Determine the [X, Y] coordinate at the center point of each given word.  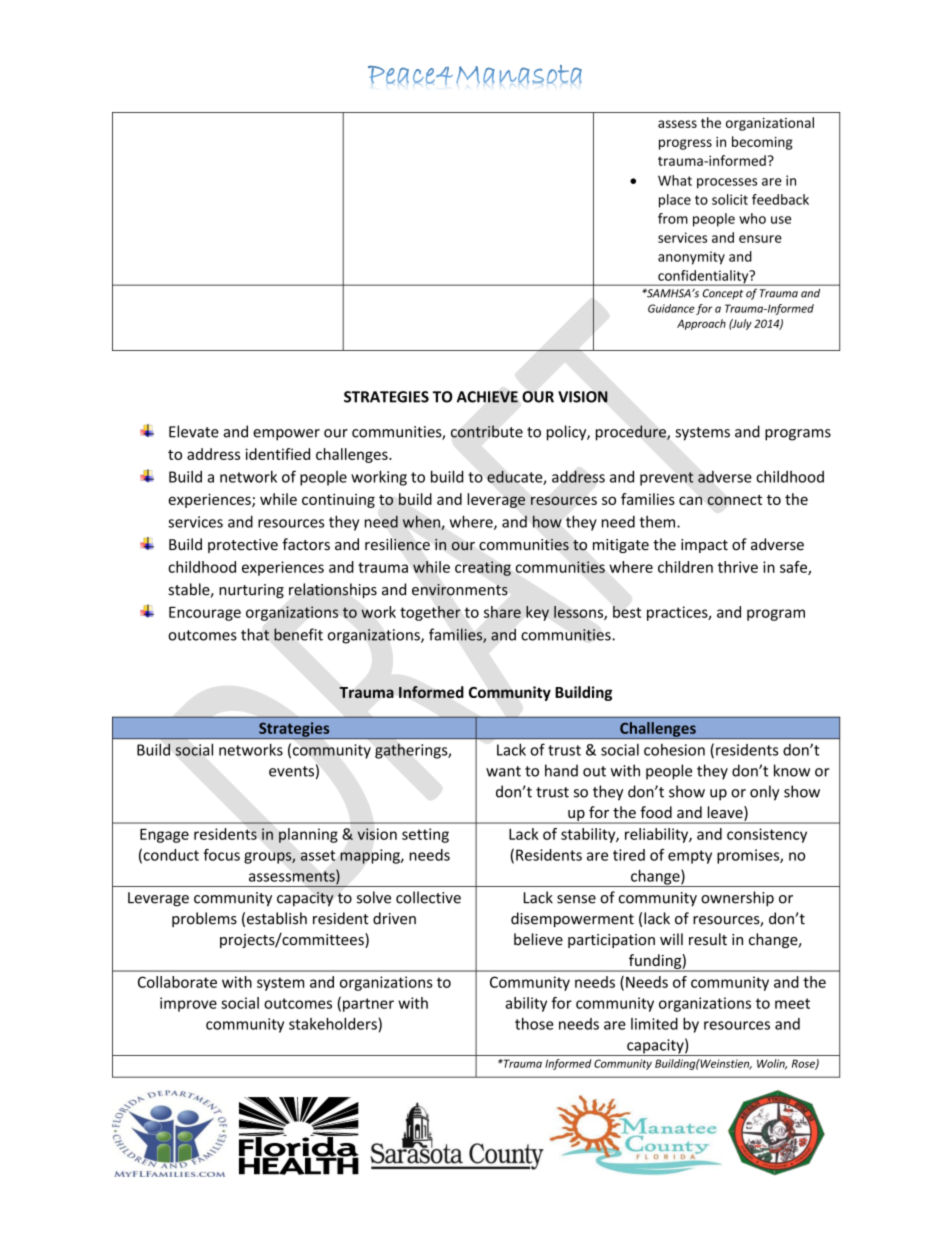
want [503, 771]
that [255, 634]
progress [685, 144]
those [534, 1024]
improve [188, 1004]
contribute [487, 431]
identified [278, 454]
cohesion [674, 750]
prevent [667, 479]
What [675, 180]
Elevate [194, 431]
